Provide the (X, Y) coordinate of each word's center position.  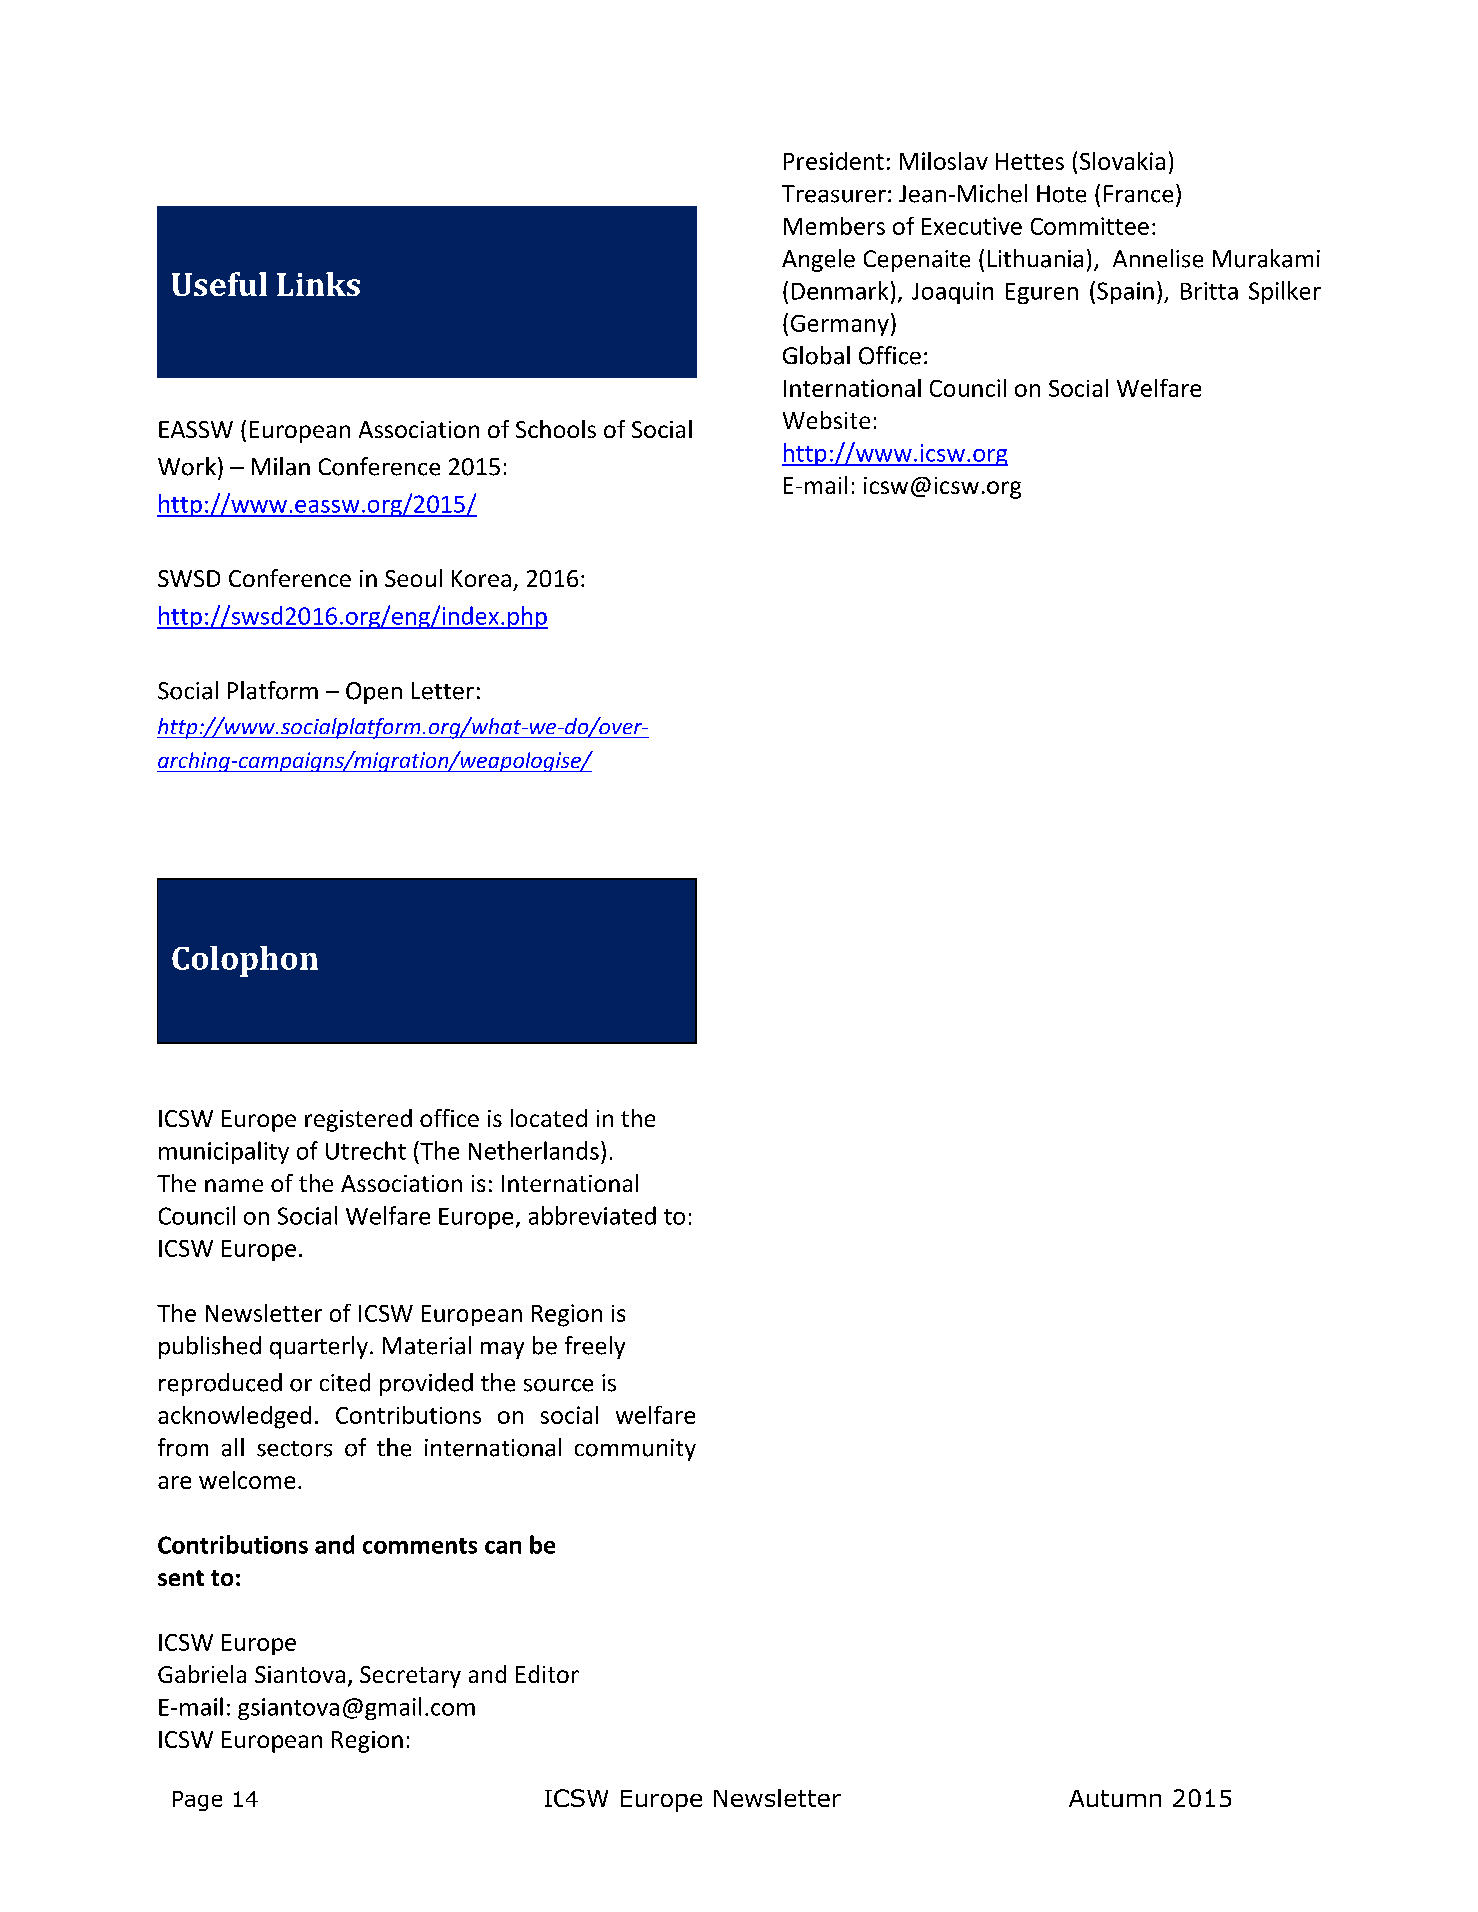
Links (318, 284)
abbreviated (592, 1215)
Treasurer (834, 194)
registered (358, 1120)
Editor (547, 1674)
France (1138, 194)
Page (197, 1801)
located (549, 1118)
